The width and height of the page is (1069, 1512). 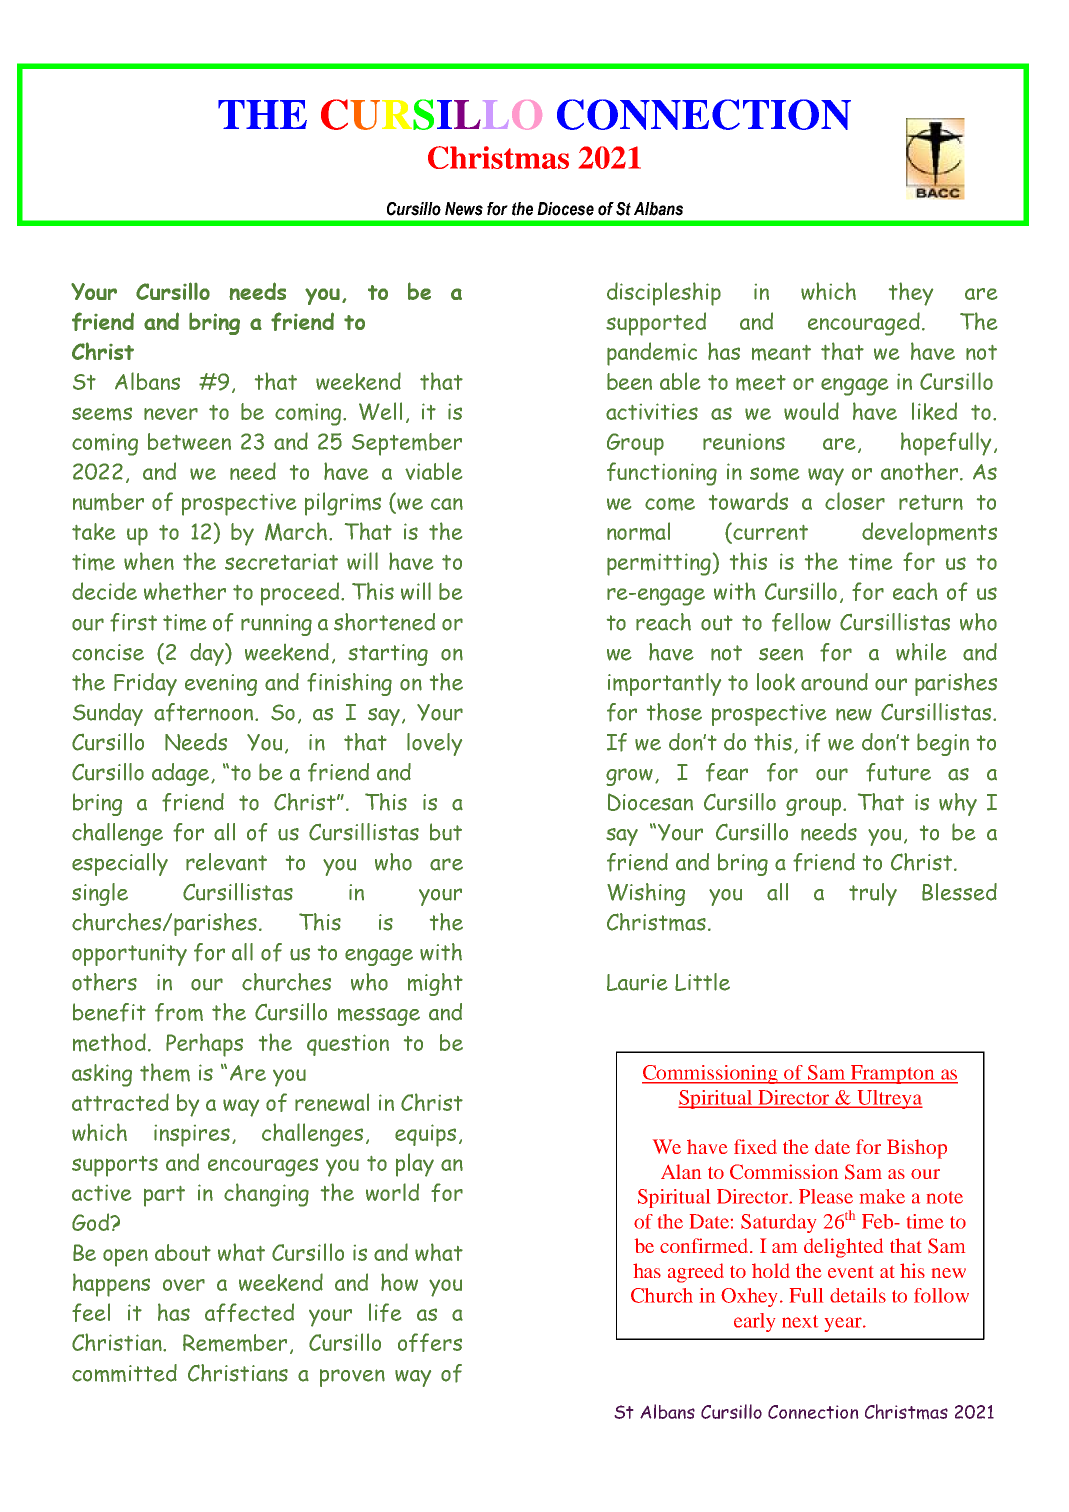 I want to click on when, so click(x=149, y=561).
